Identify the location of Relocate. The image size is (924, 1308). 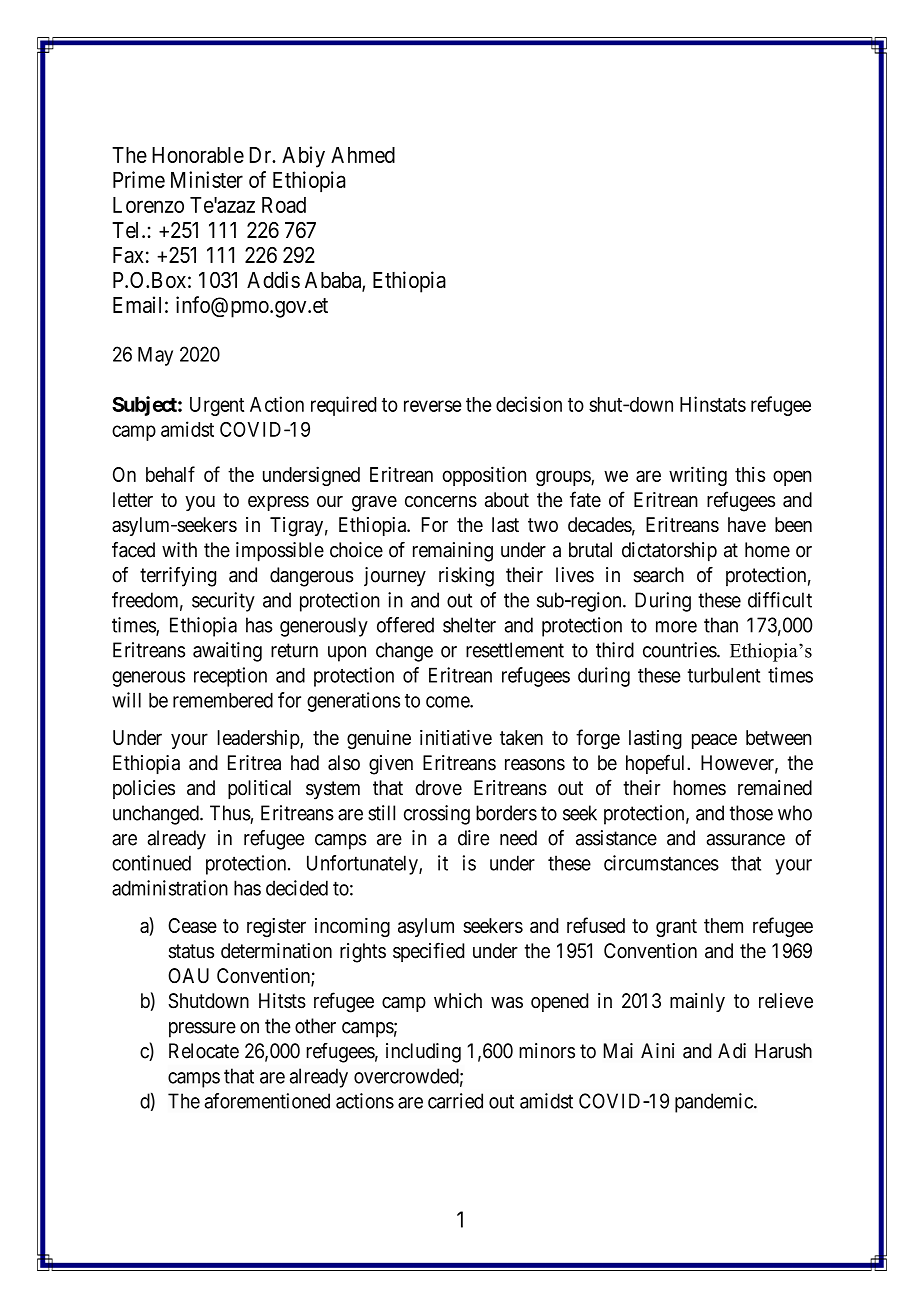
(204, 1051).
